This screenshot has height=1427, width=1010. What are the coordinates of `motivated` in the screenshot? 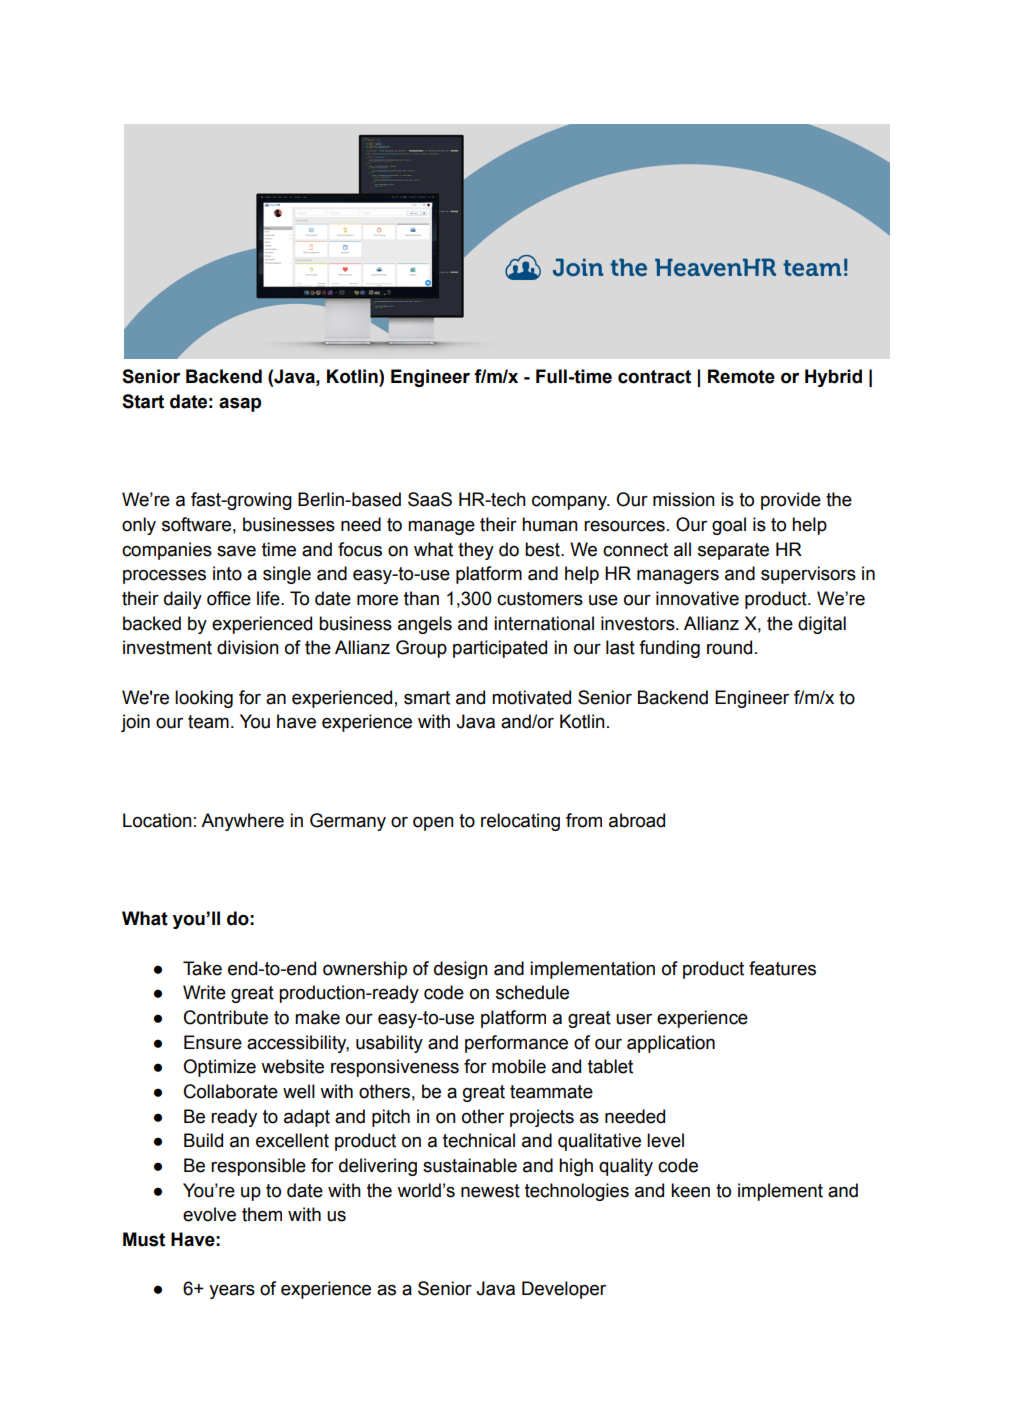 It's located at (531, 697).
